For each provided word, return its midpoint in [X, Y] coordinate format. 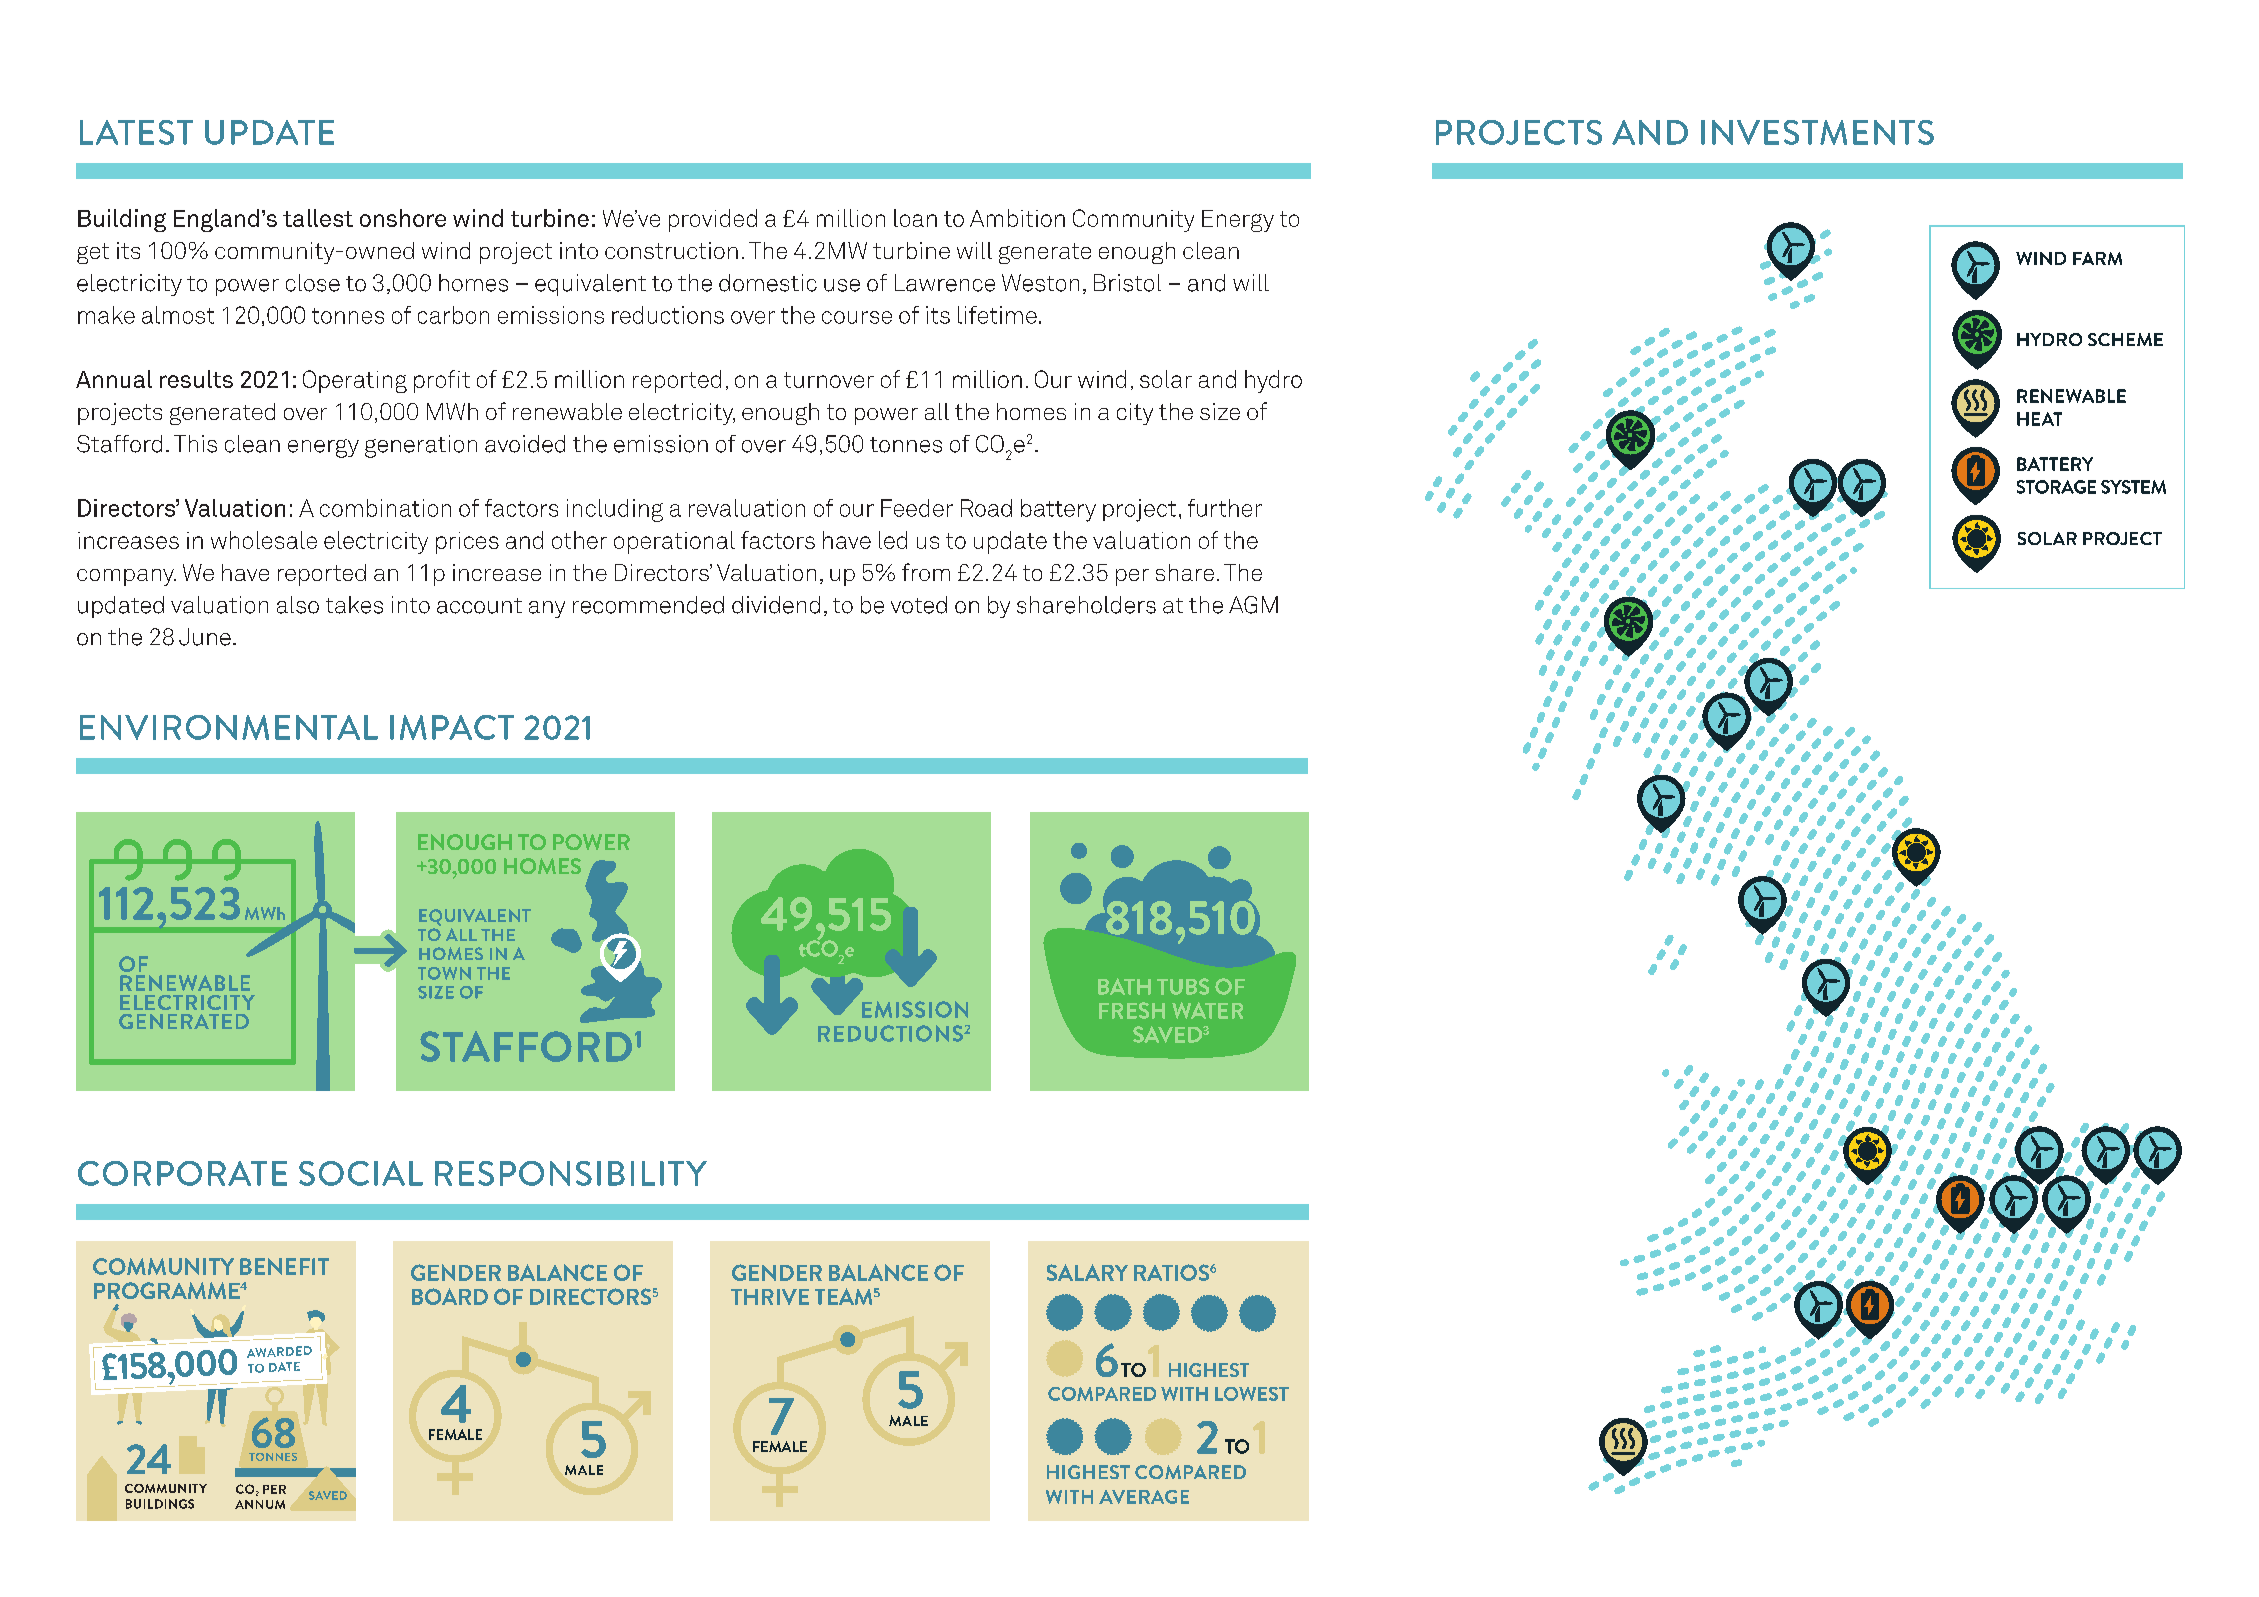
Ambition [1017, 218]
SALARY [1087, 1272]
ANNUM [260, 1504]
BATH [1124, 986]
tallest [318, 218]
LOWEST [1252, 1394]
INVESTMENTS [1817, 132]
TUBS [1183, 986]
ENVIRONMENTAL [229, 727]
